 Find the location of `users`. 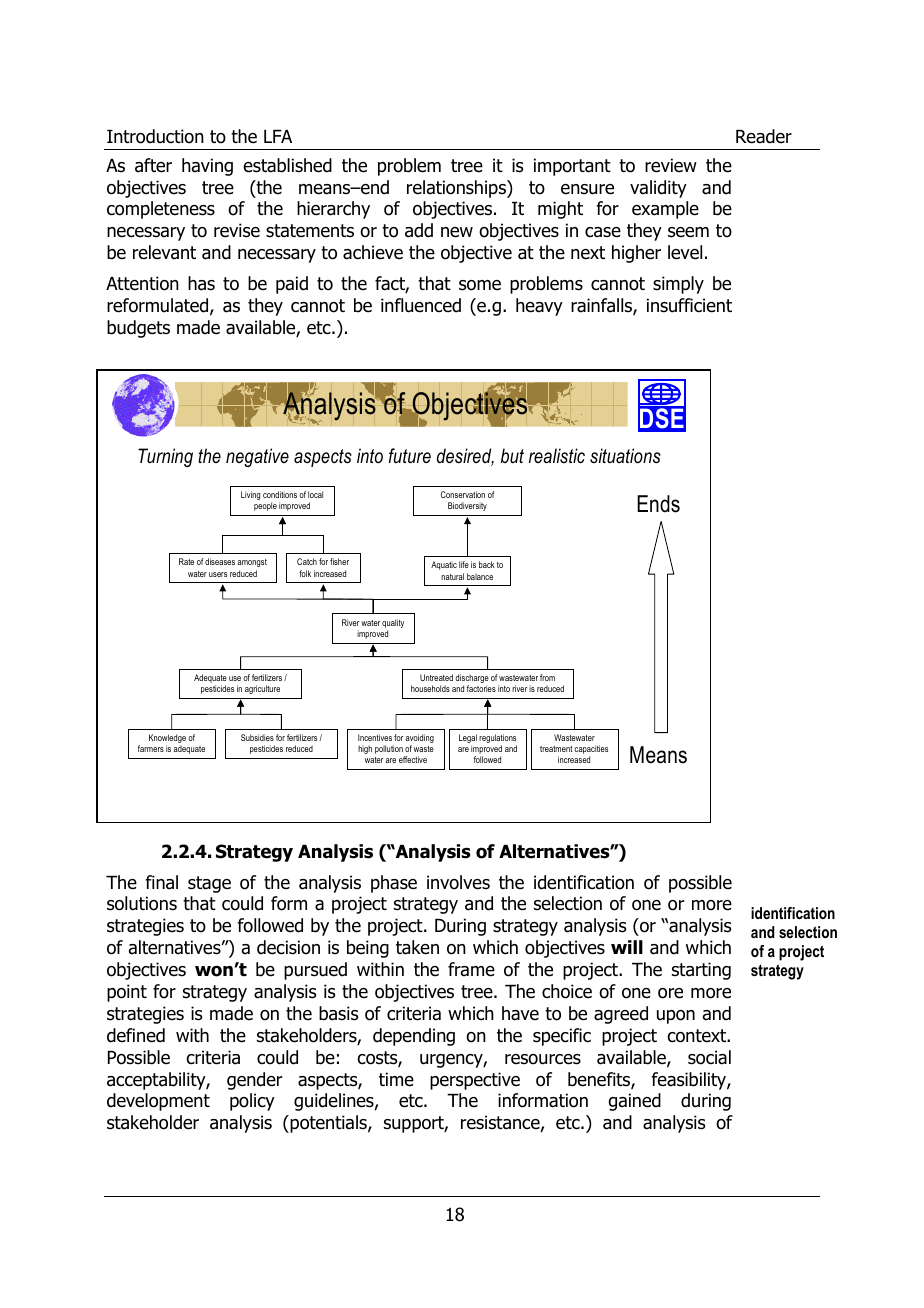

users is located at coordinates (218, 574).
